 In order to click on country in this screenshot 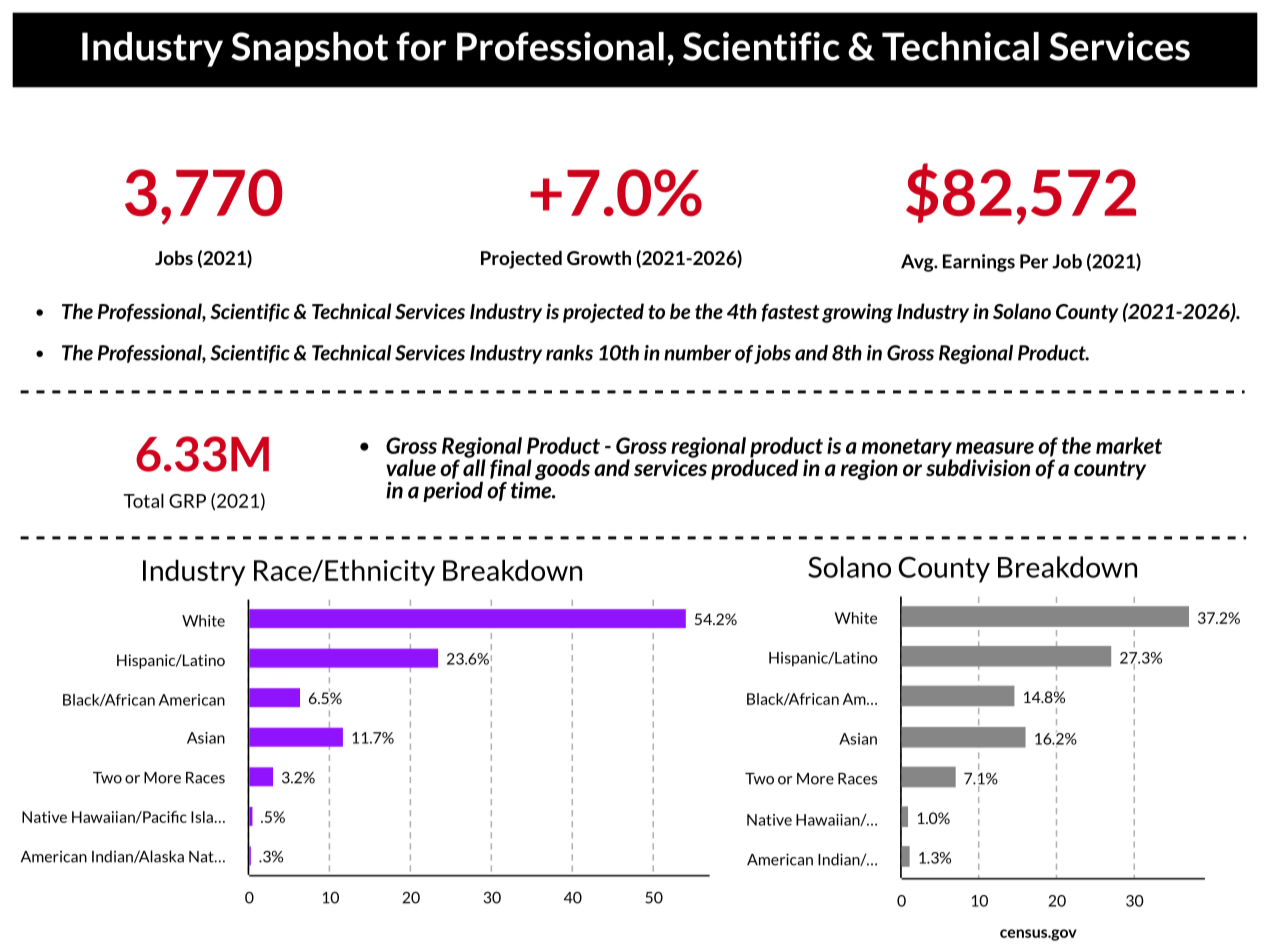, I will do `click(1110, 470)`.
